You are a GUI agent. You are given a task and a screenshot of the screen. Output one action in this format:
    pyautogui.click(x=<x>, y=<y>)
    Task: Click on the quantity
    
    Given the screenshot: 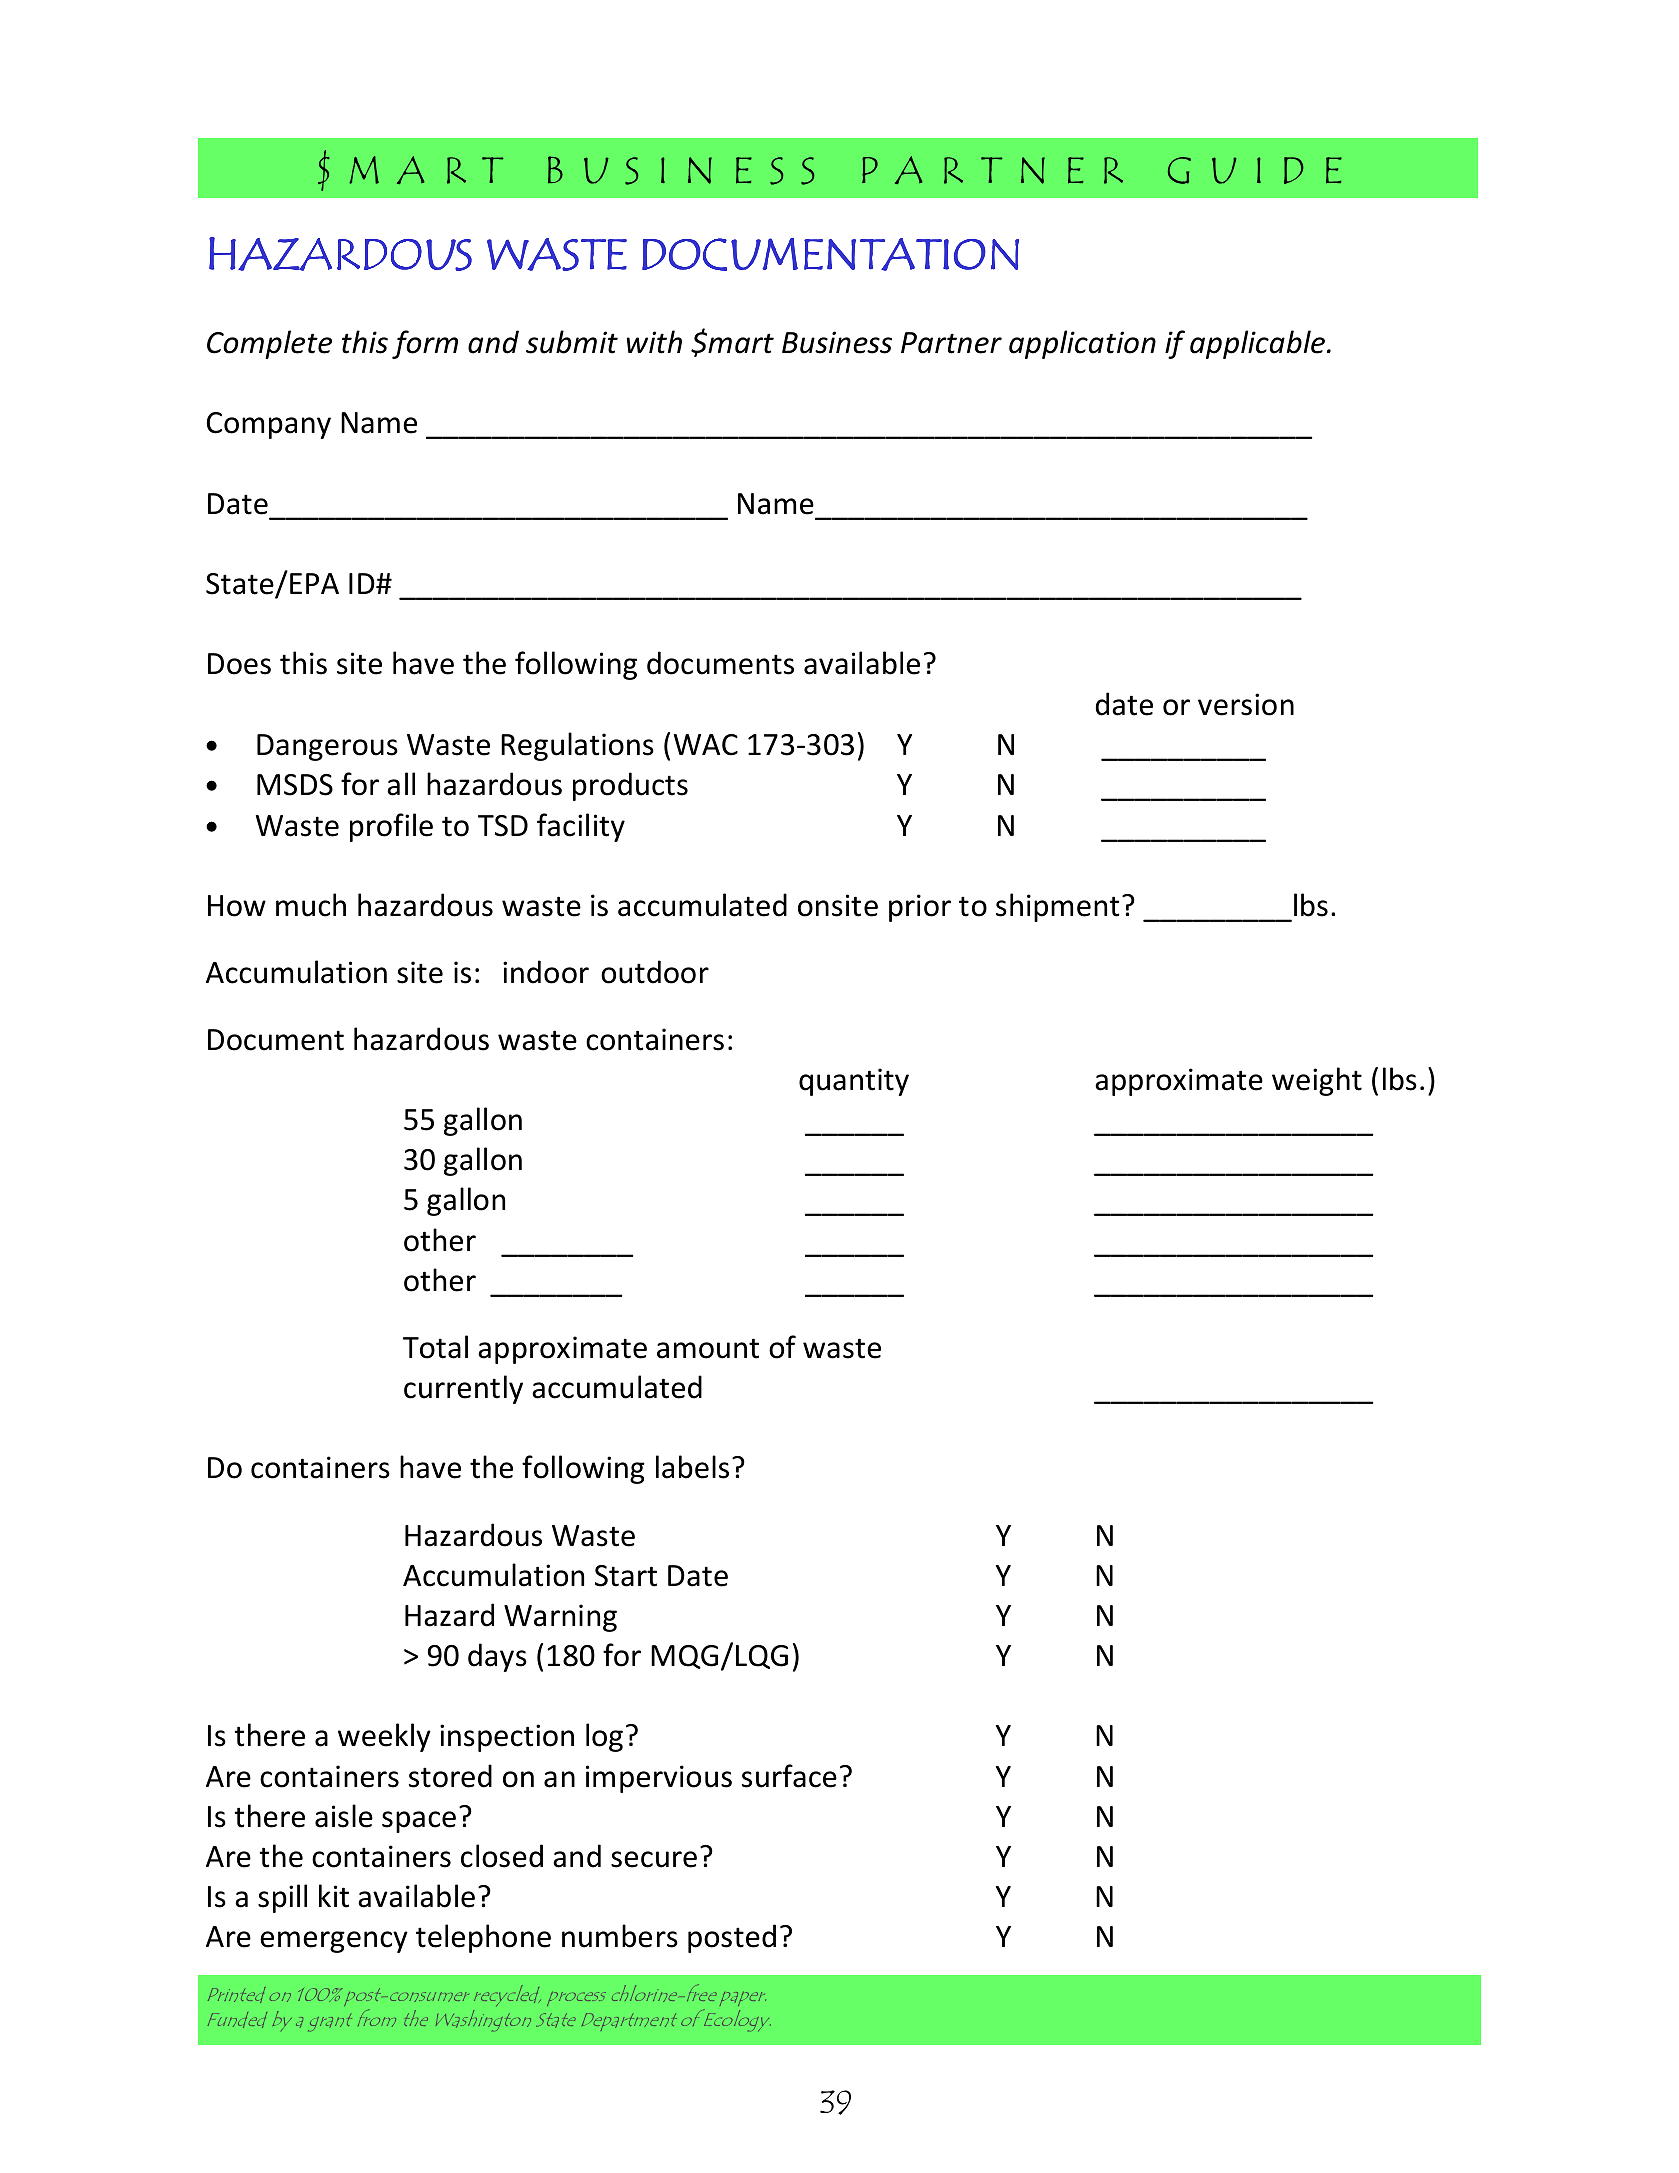 What is the action you would take?
    pyautogui.click(x=854, y=1082)
